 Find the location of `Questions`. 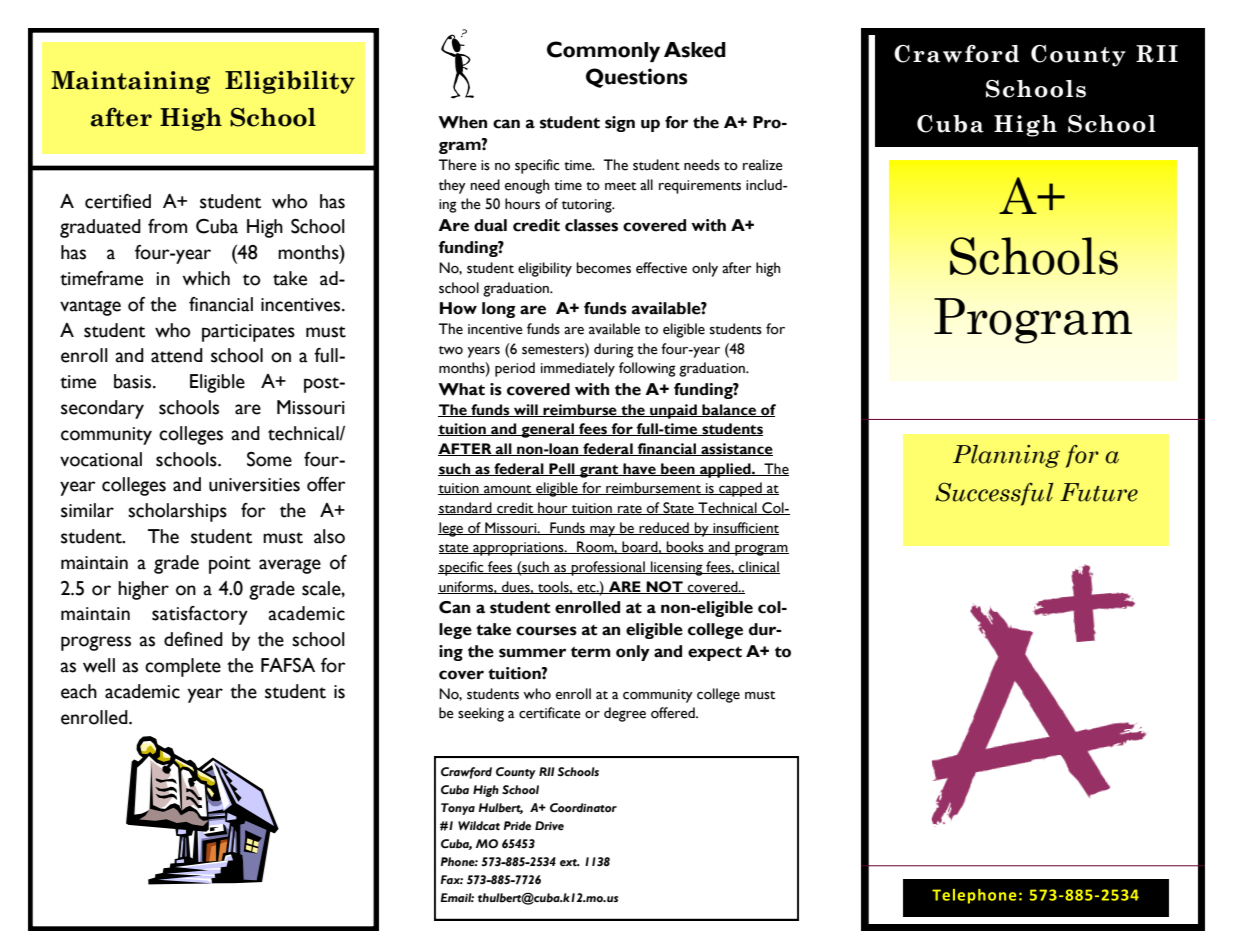

Questions is located at coordinates (636, 78).
